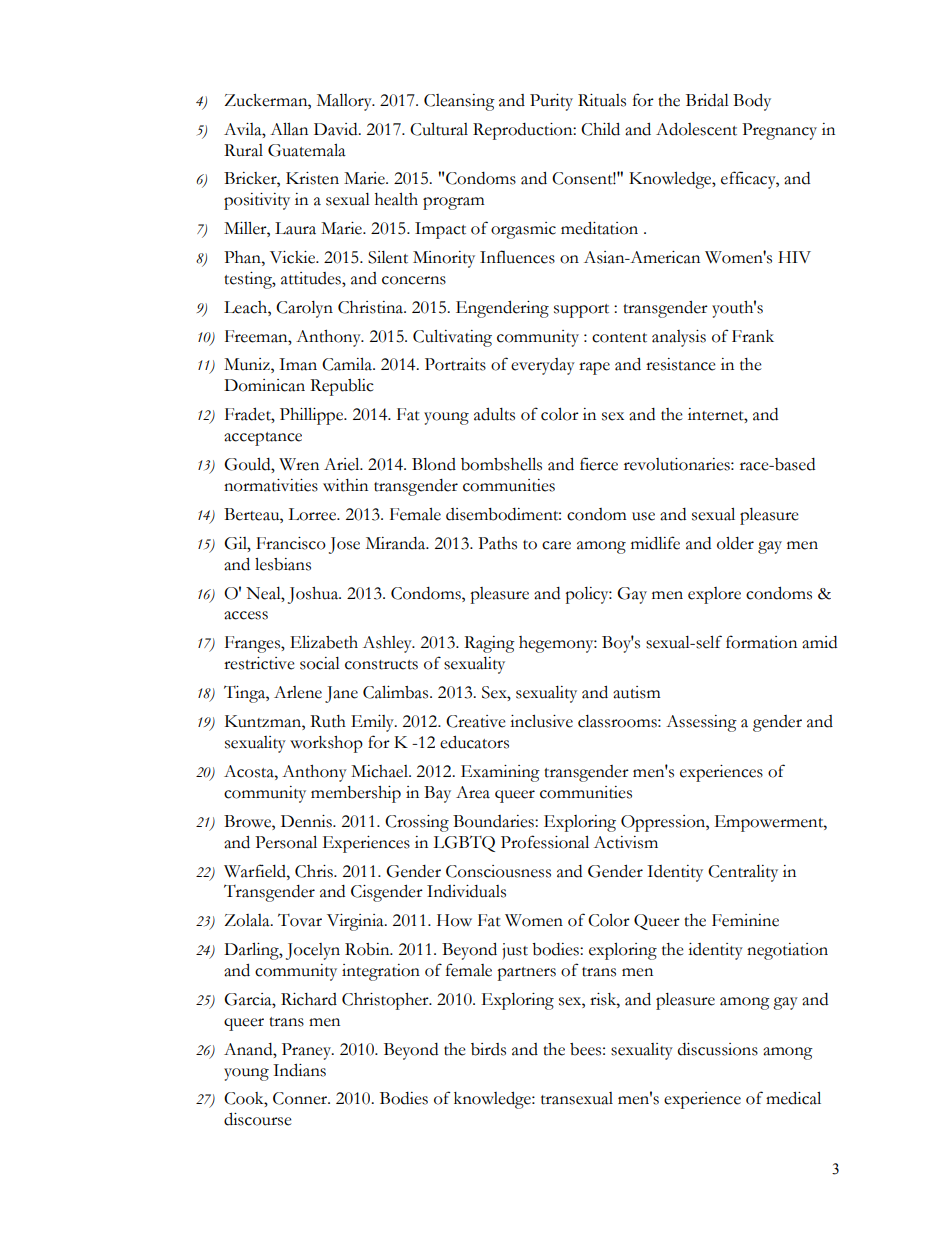 Image resolution: width=952 pixels, height=1233 pixels. I want to click on Professional, so click(545, 842).
